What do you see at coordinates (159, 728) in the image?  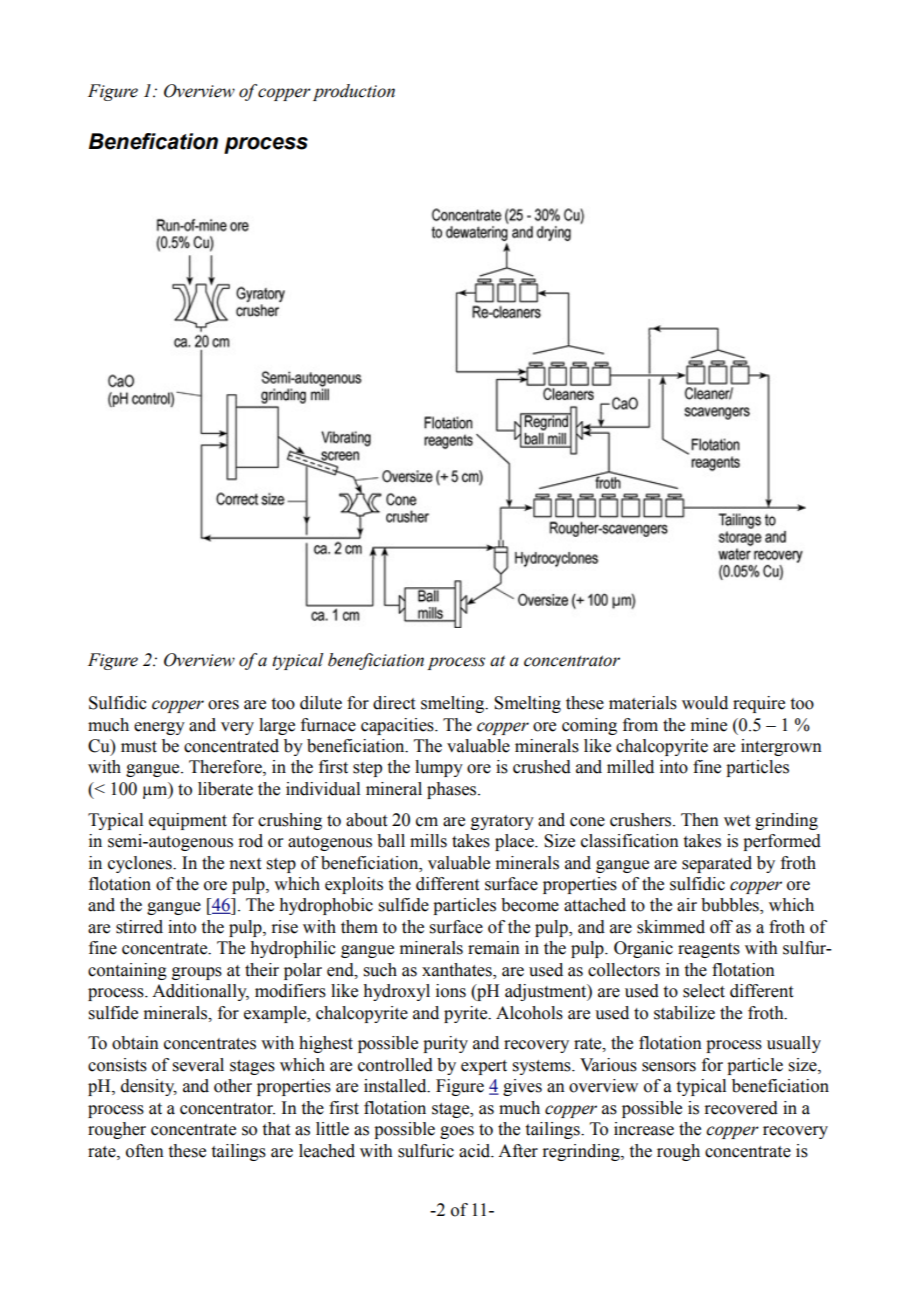 I see `energy` at bounding box center [159, 728].
